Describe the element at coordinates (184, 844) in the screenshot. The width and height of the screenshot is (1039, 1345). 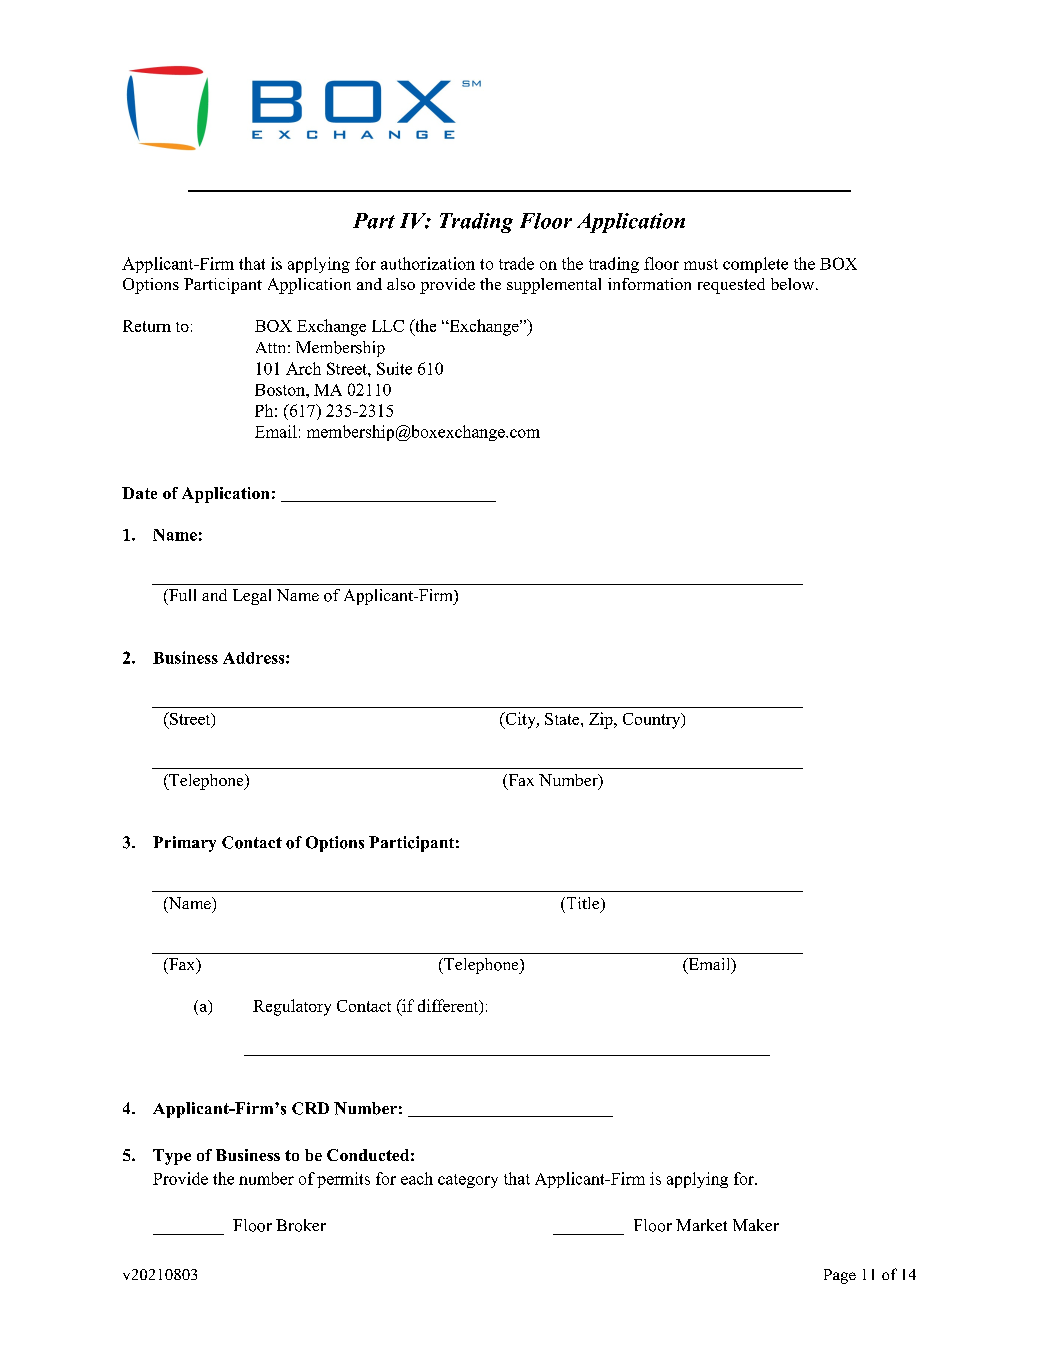
I see `Primary` at that location.
